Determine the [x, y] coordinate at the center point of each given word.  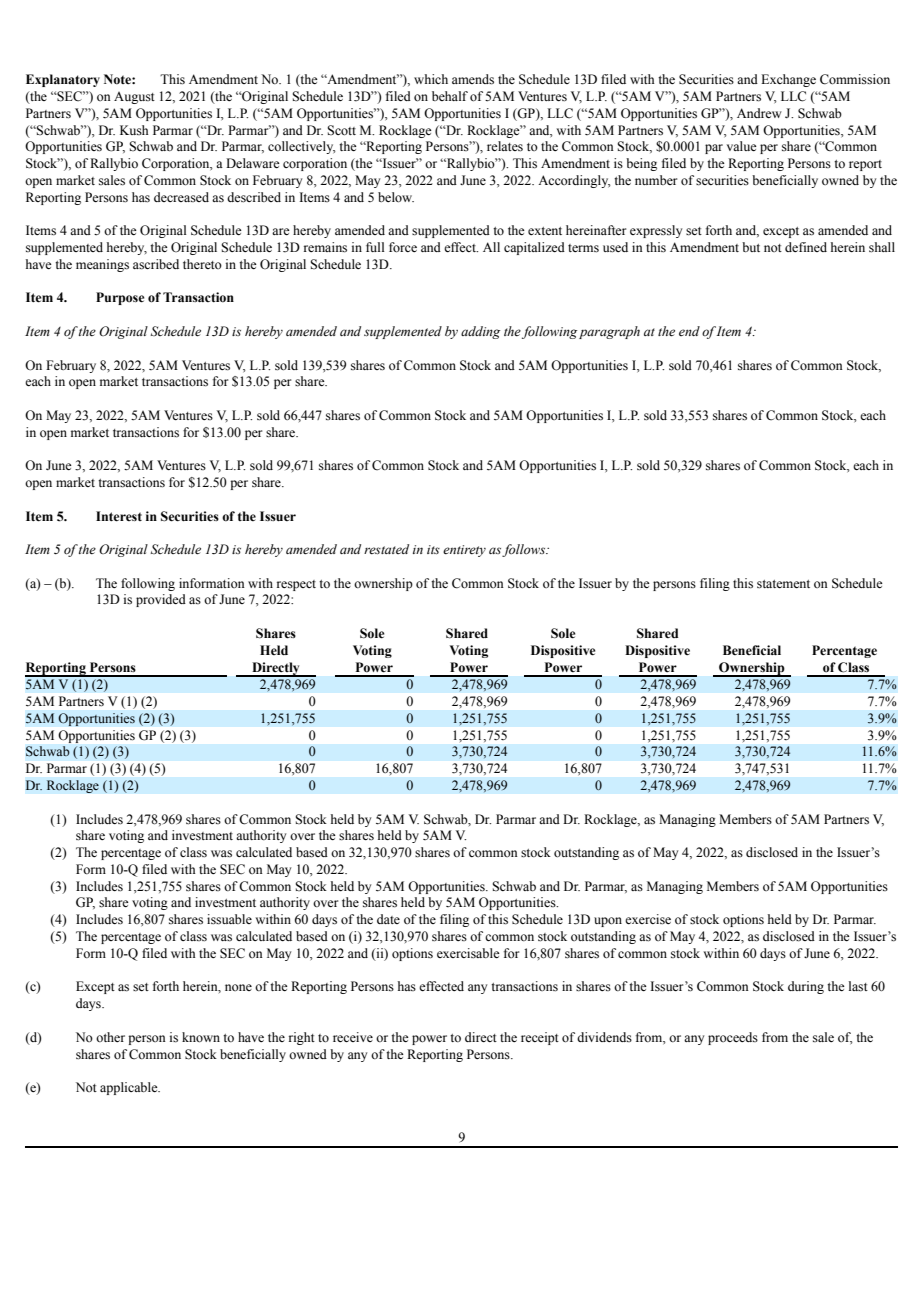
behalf [450, 96]
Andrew [759, 113]
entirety [464, 551]
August [134, 98]
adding [480, 332]
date [388, 919]
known [201, 1037]
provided [161, 600]
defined [806, 247]
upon [608, 922]
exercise [648, 919]
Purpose [120, 298]
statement [783, 584]
